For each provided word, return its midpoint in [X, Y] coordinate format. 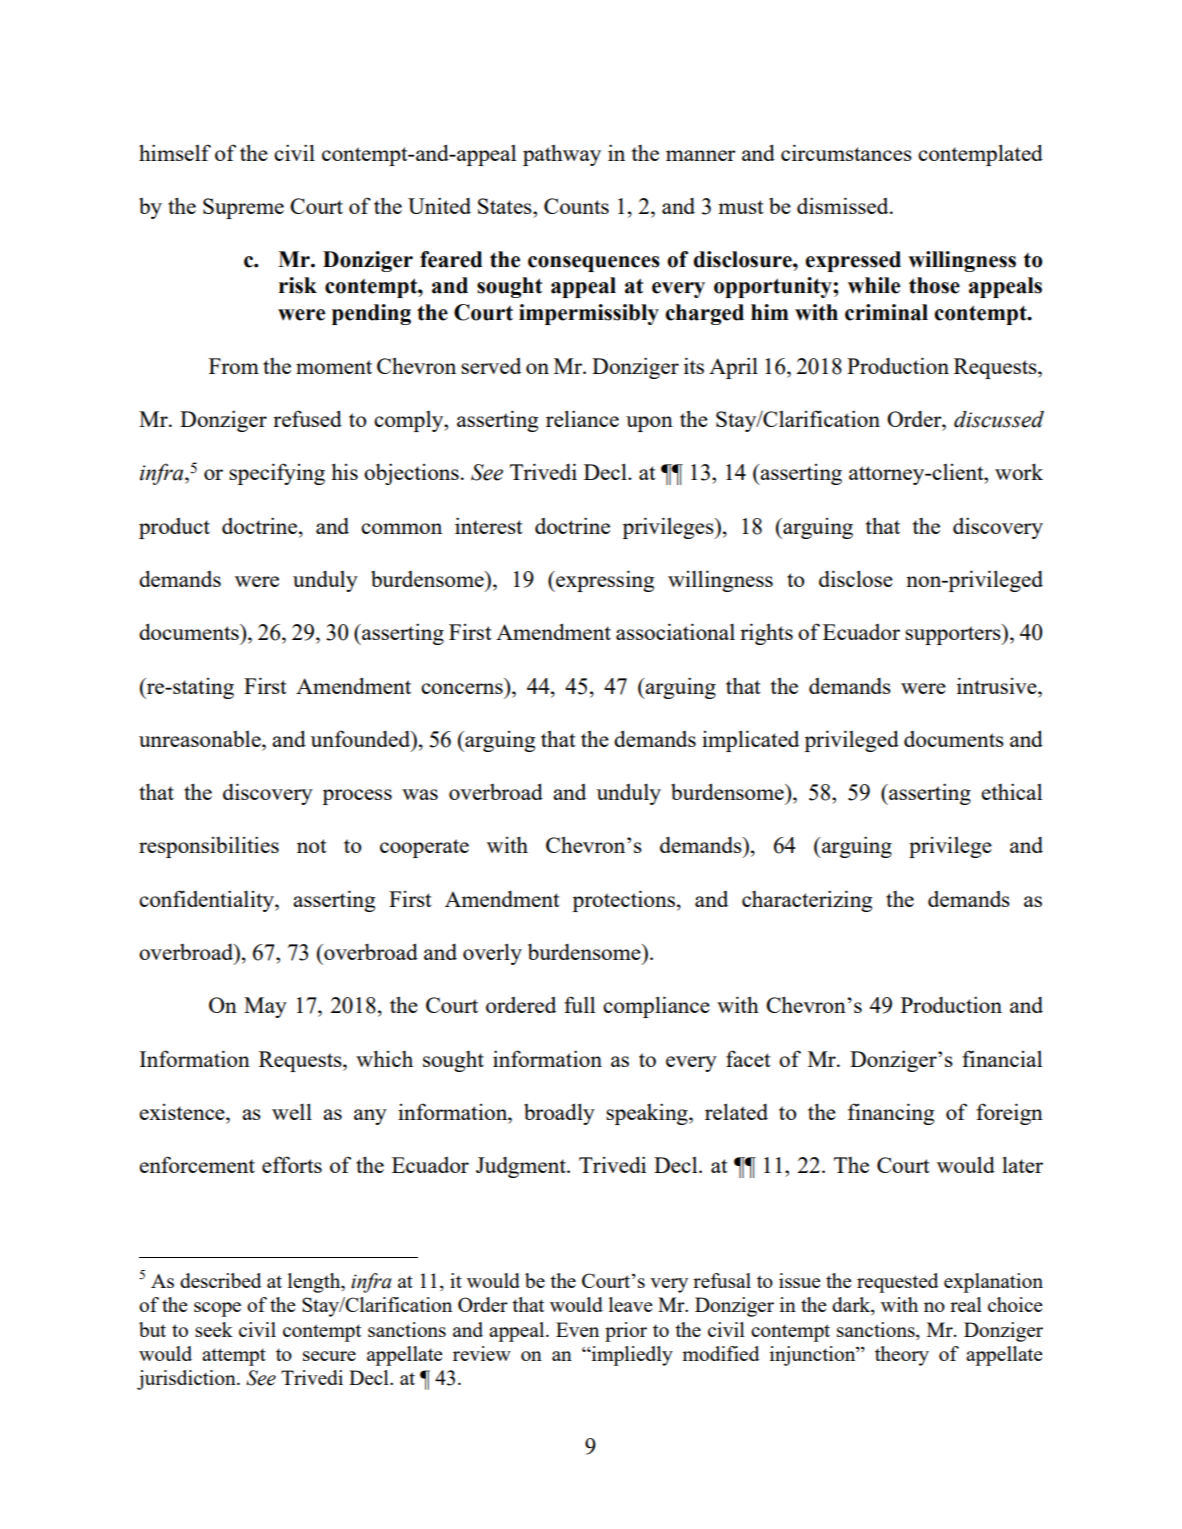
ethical [1011, 791]
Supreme [243, 208]
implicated [750, 741]
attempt [234, 1357]
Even [577, 1329]
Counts [576, 206]
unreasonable [201, 739]
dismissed [844, 205]
